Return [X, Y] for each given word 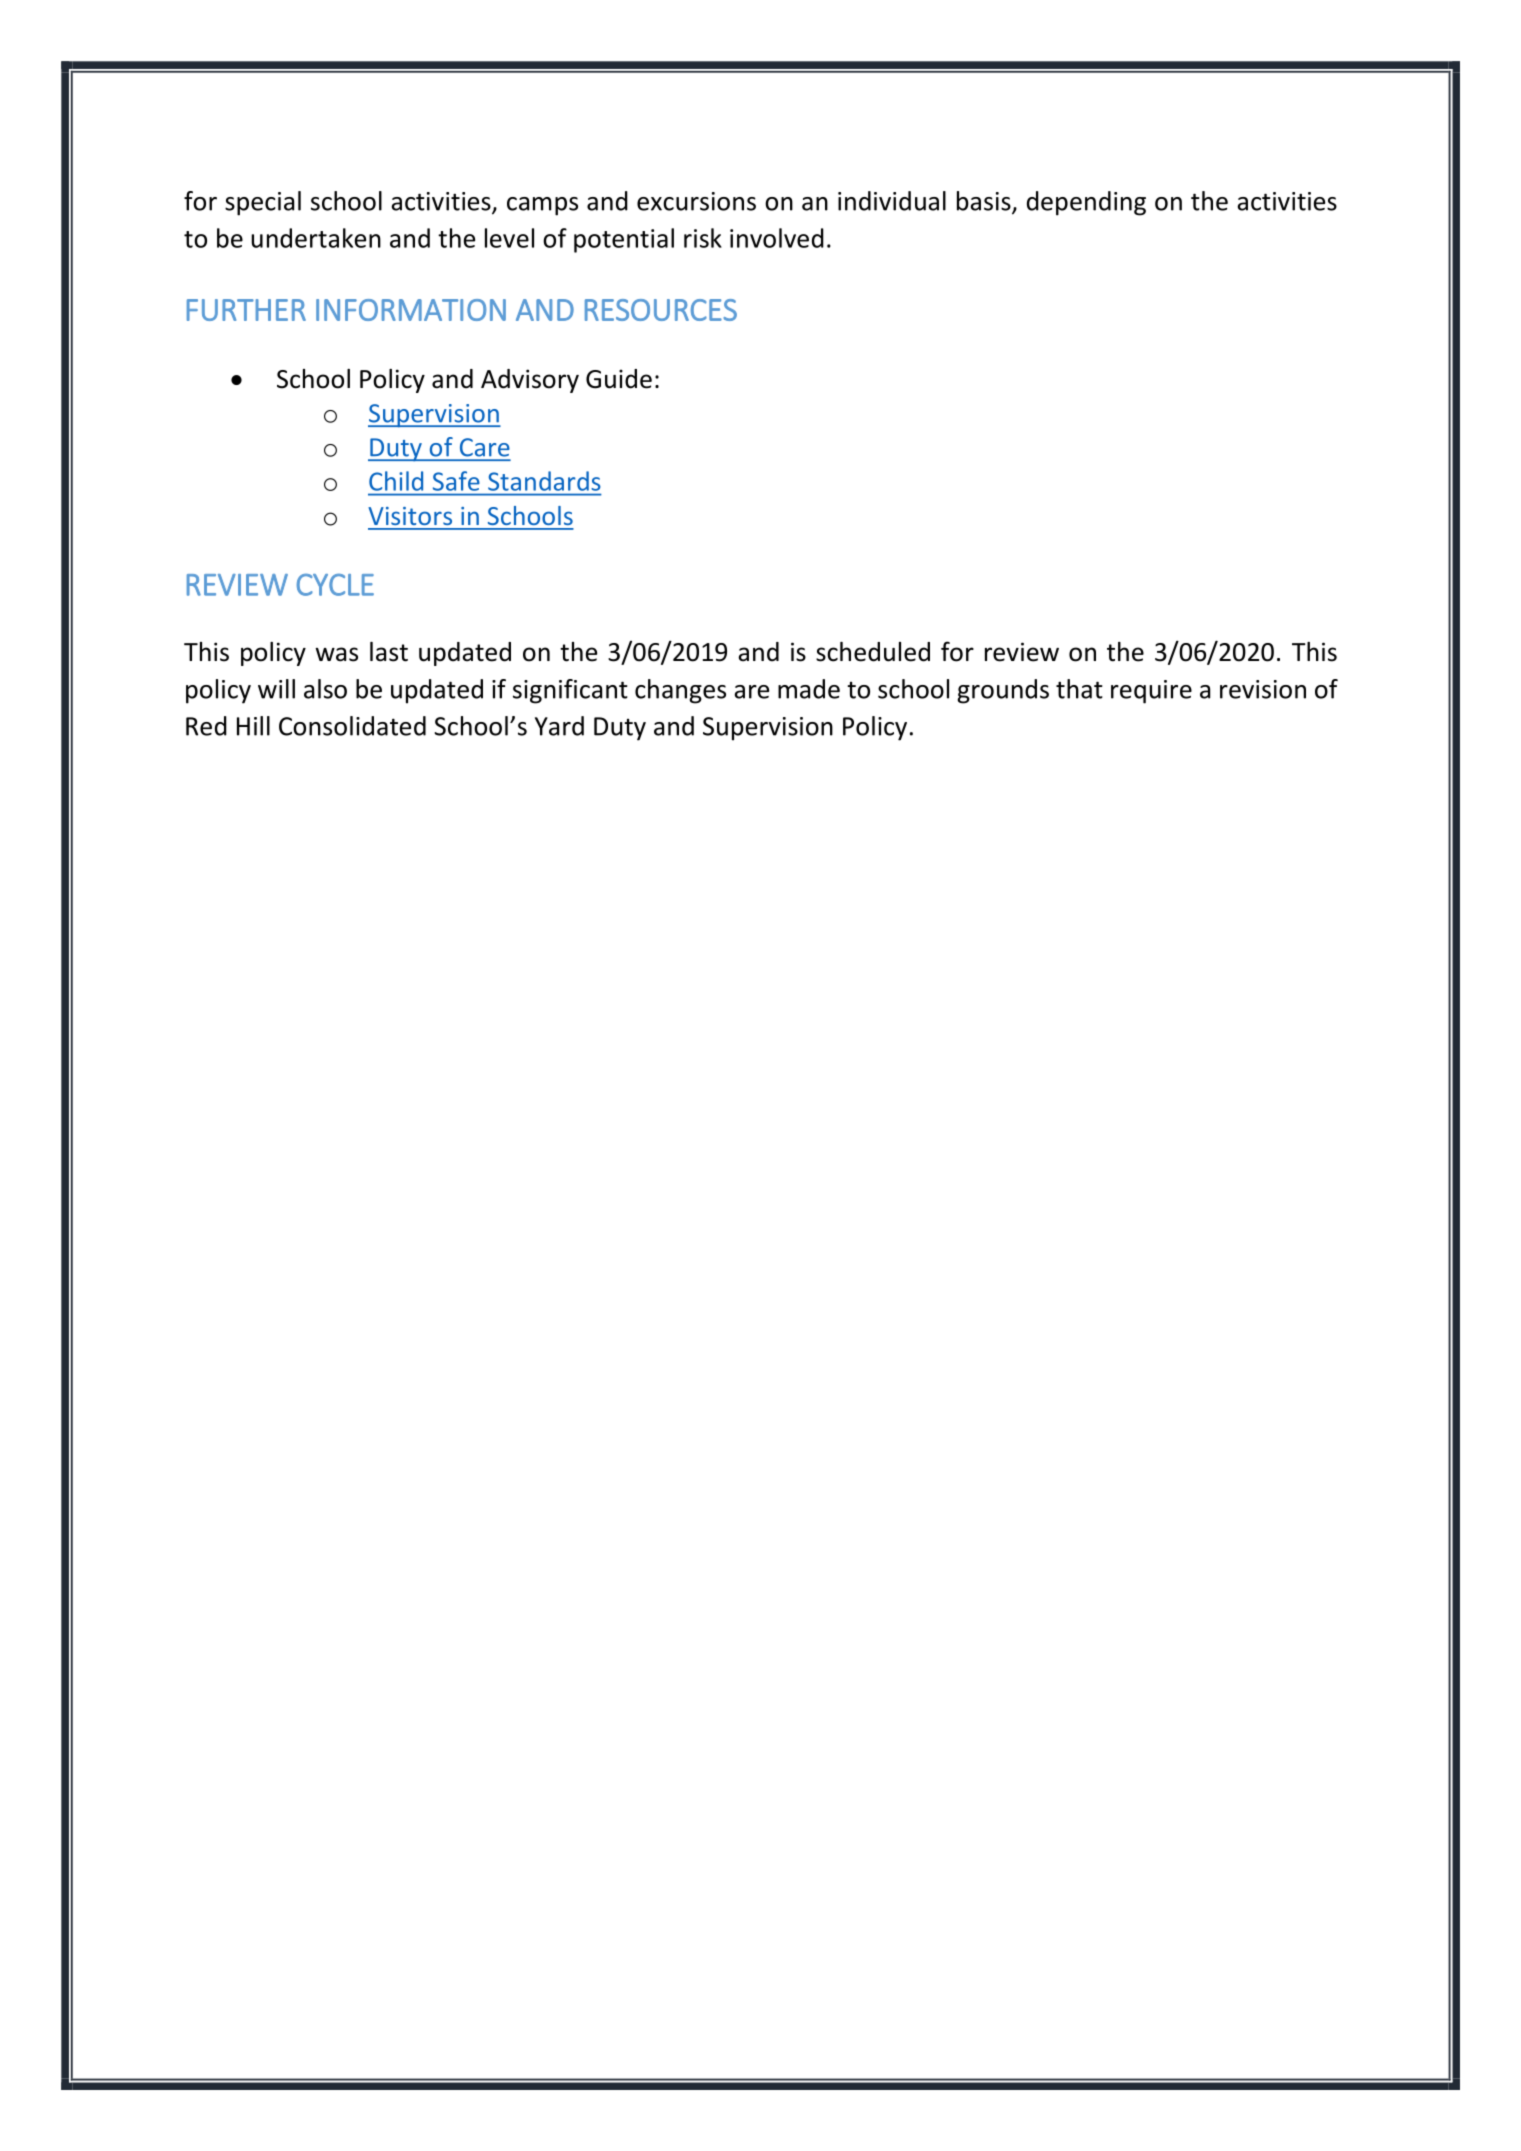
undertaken [316, 238]
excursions [696, 201]
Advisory [530, 381]
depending [1086, 203]
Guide [619, 379]
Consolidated [352, 726]
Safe [456, 481]
